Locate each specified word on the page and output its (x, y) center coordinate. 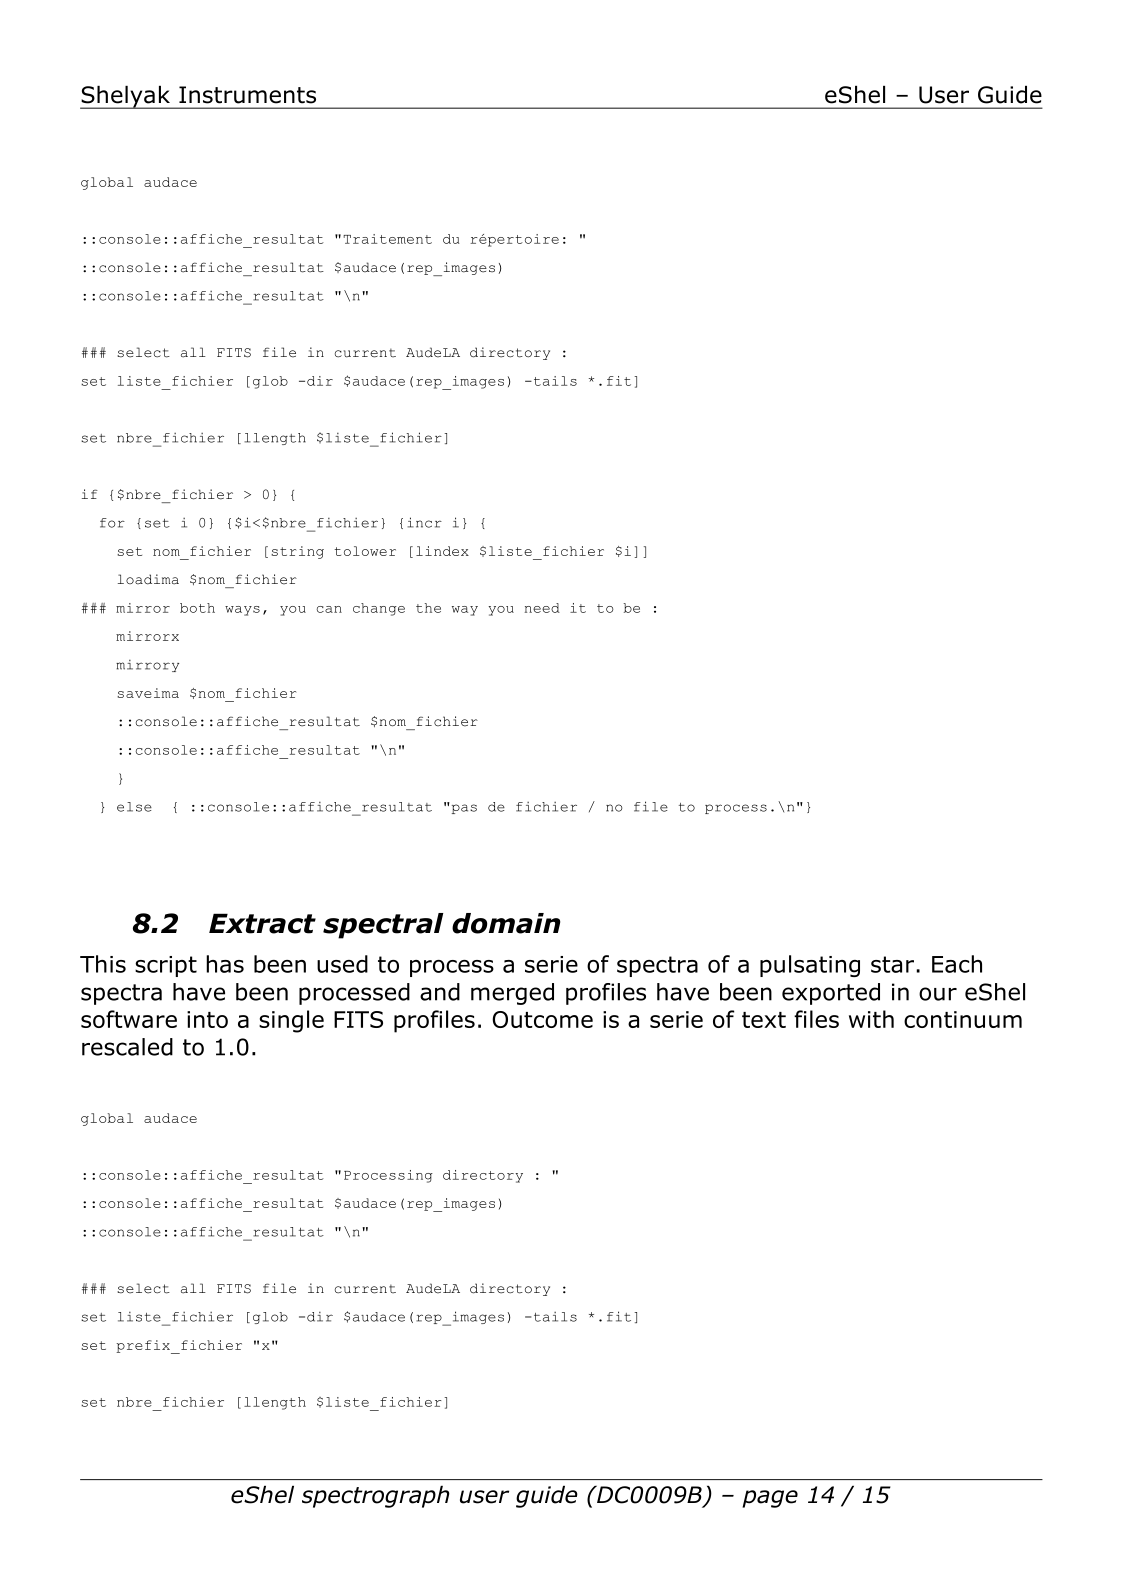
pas (463, 808)
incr (424, 522)
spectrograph (376, 1497)
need (542, 608)
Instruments (247, 95)
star (892, 964)
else (134, 807)
